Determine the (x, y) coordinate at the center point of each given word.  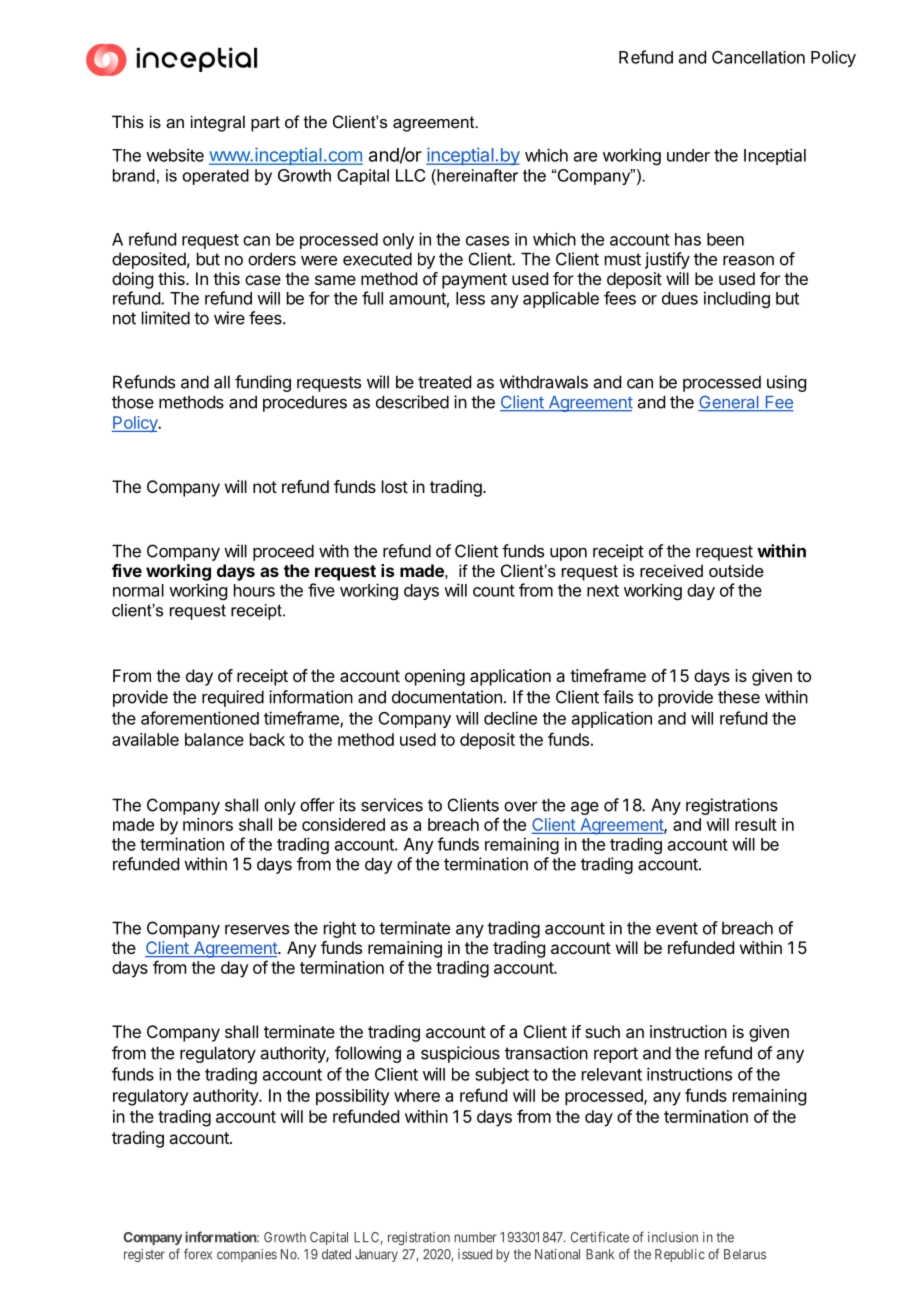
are (585, 157)
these (739, 697)
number (475, 1237)
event (677, 928)
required (233, 698)
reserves (257, 929)
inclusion (673, 1237)
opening (435, 677)
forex (198, 1254)
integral (218, 123)
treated (444, 382)
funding (263, 383)
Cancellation (758, 57)
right (340, 929)
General (729, 403)
